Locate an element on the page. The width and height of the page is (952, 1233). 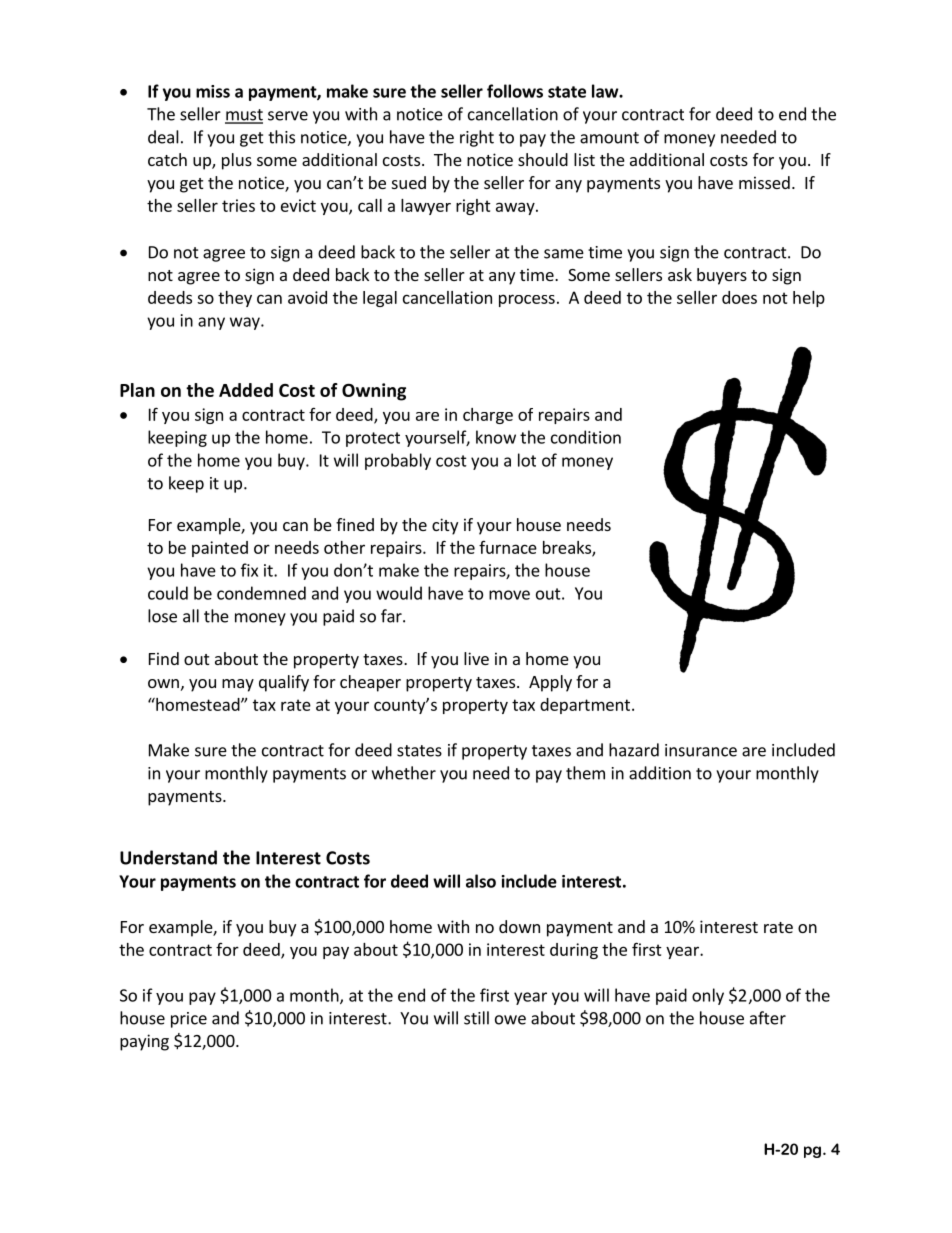
must is located at coordinates (244, 116).
